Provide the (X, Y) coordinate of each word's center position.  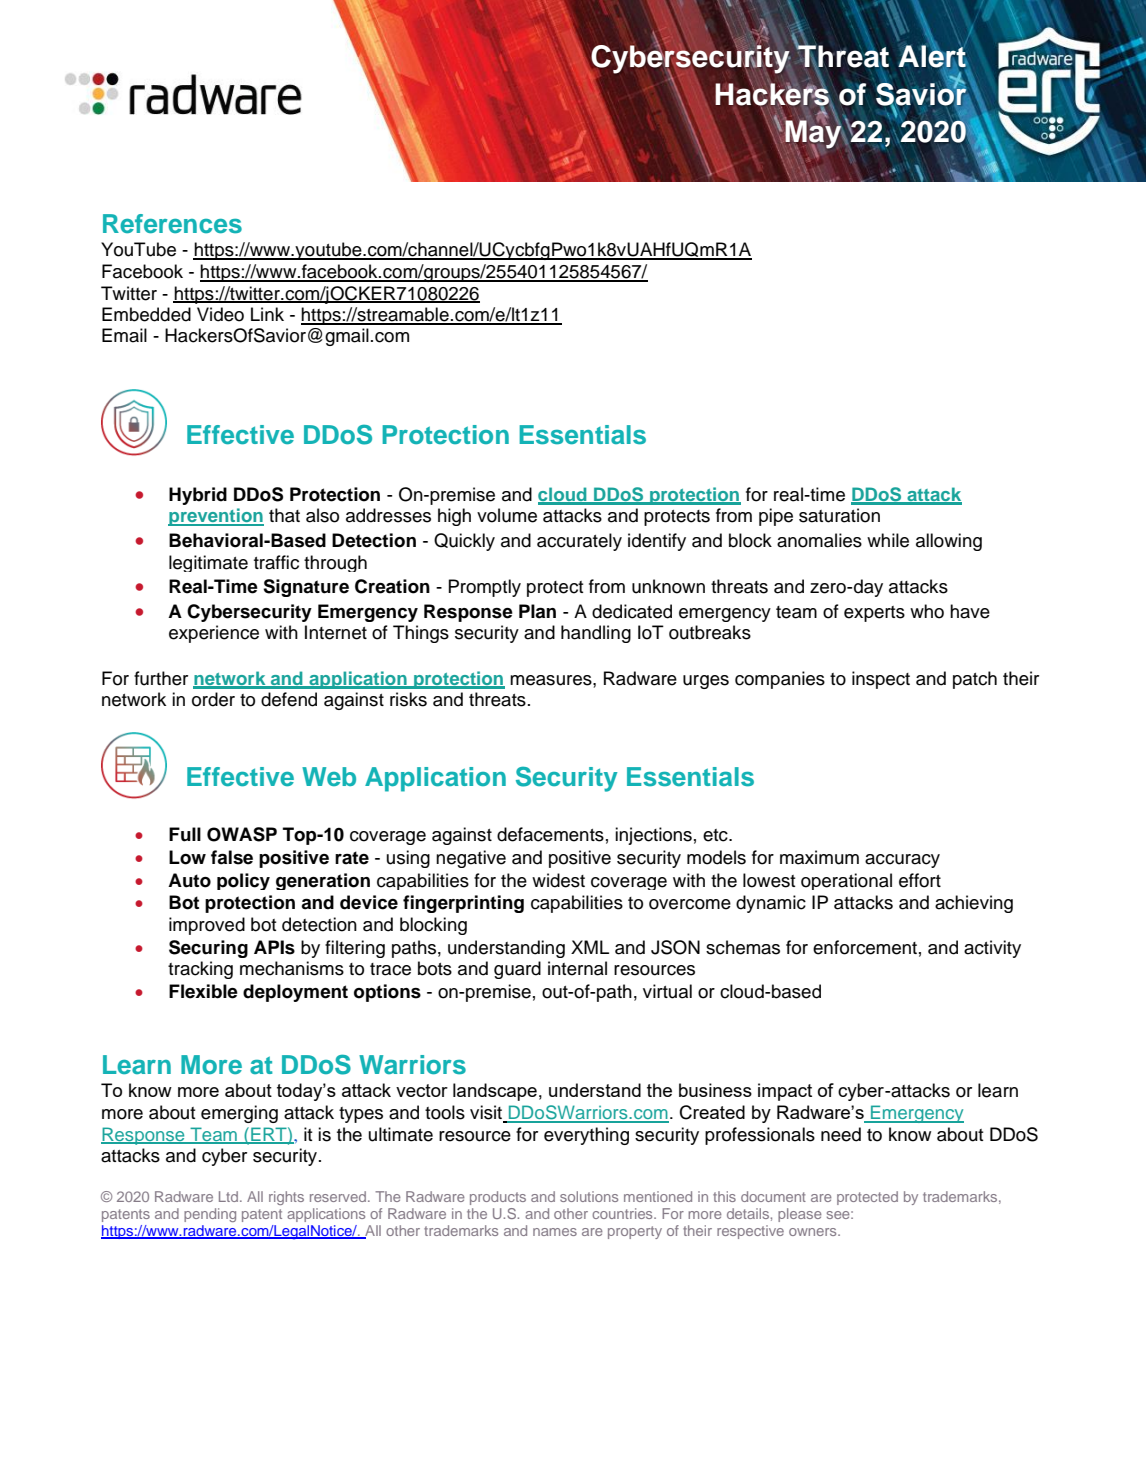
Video (220, 314)
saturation (839, 515)
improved (207, 926)
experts (874, 614)
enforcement (865, 947)
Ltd (230, 1196)
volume (507, 515)
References (172, 224)
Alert (933, 56)
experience (214, 634)
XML (590, 947)
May (813, 135)
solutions (589, 1196)
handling (596, 634)
